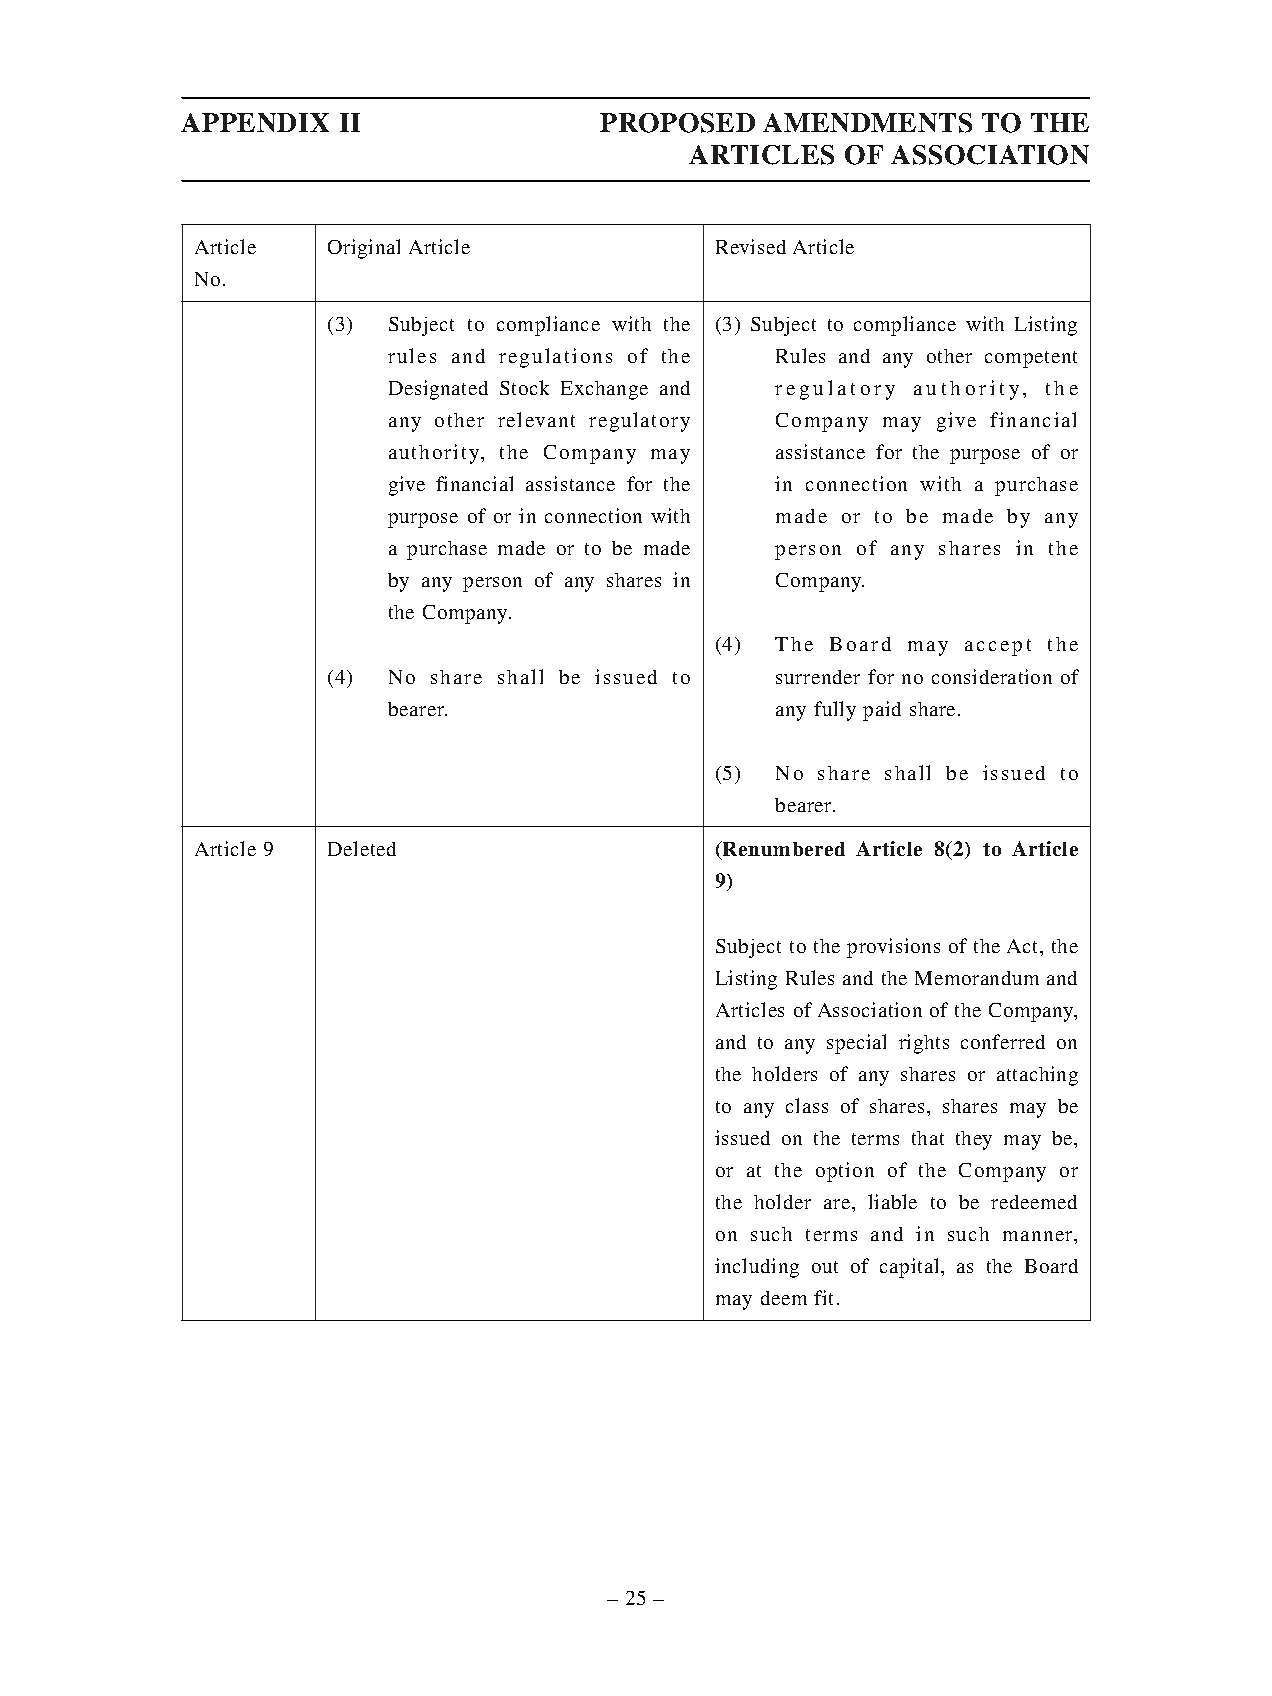  I want to click on authority, so click(435, 454).
